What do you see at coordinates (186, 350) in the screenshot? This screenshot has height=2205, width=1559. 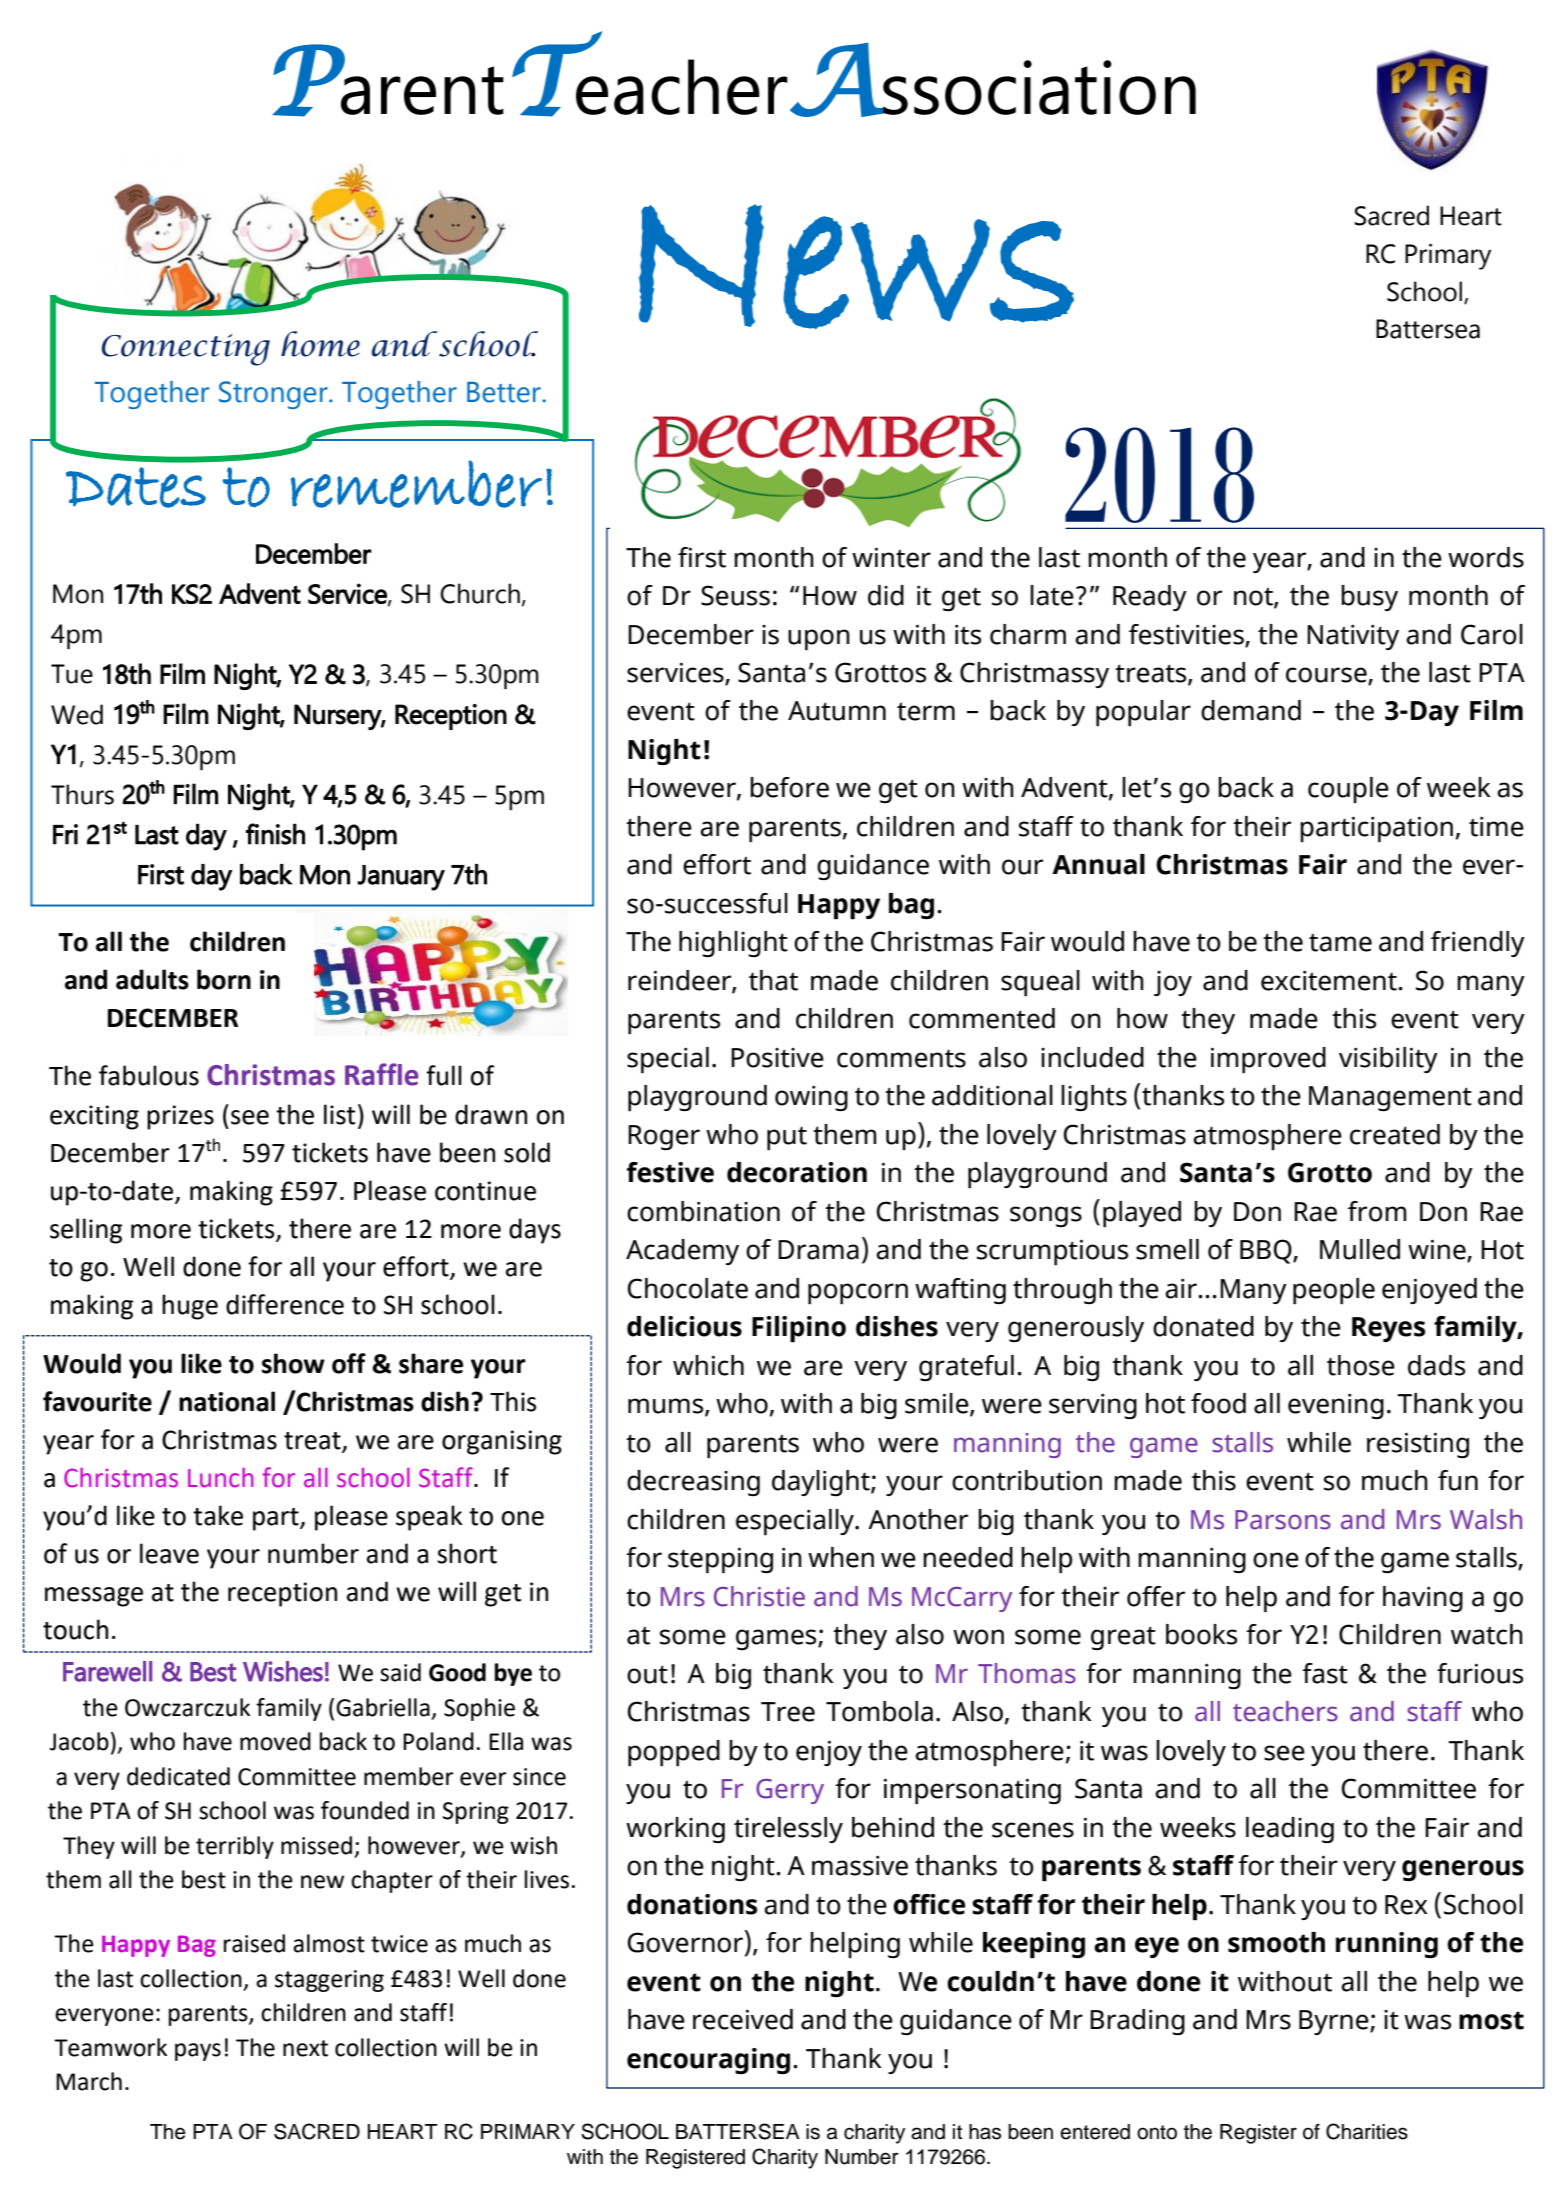 I see `Connecting` at bounding box center [186, 350].
